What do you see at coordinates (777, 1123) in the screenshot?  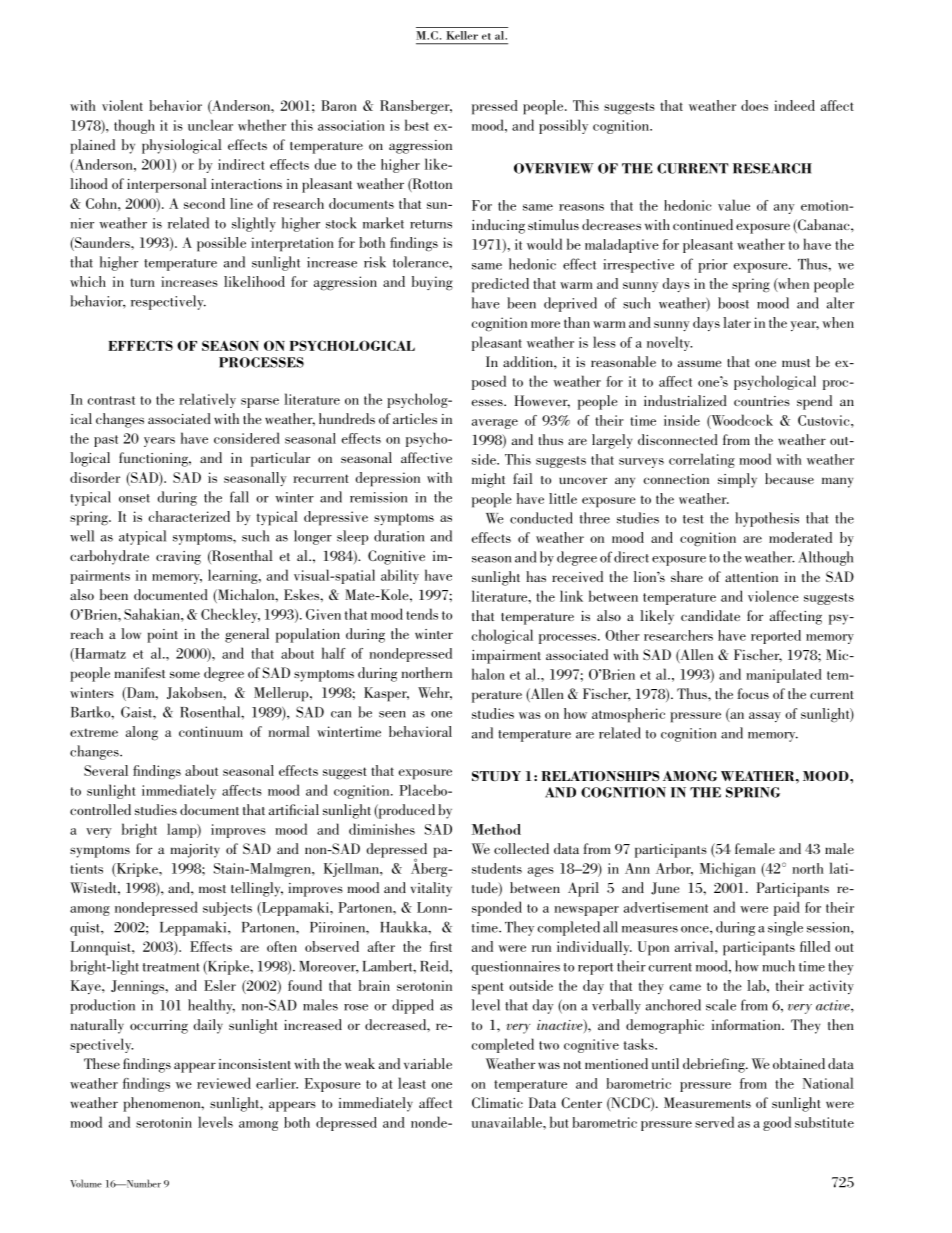 I see `good` at bounding box center [777, 1123].
